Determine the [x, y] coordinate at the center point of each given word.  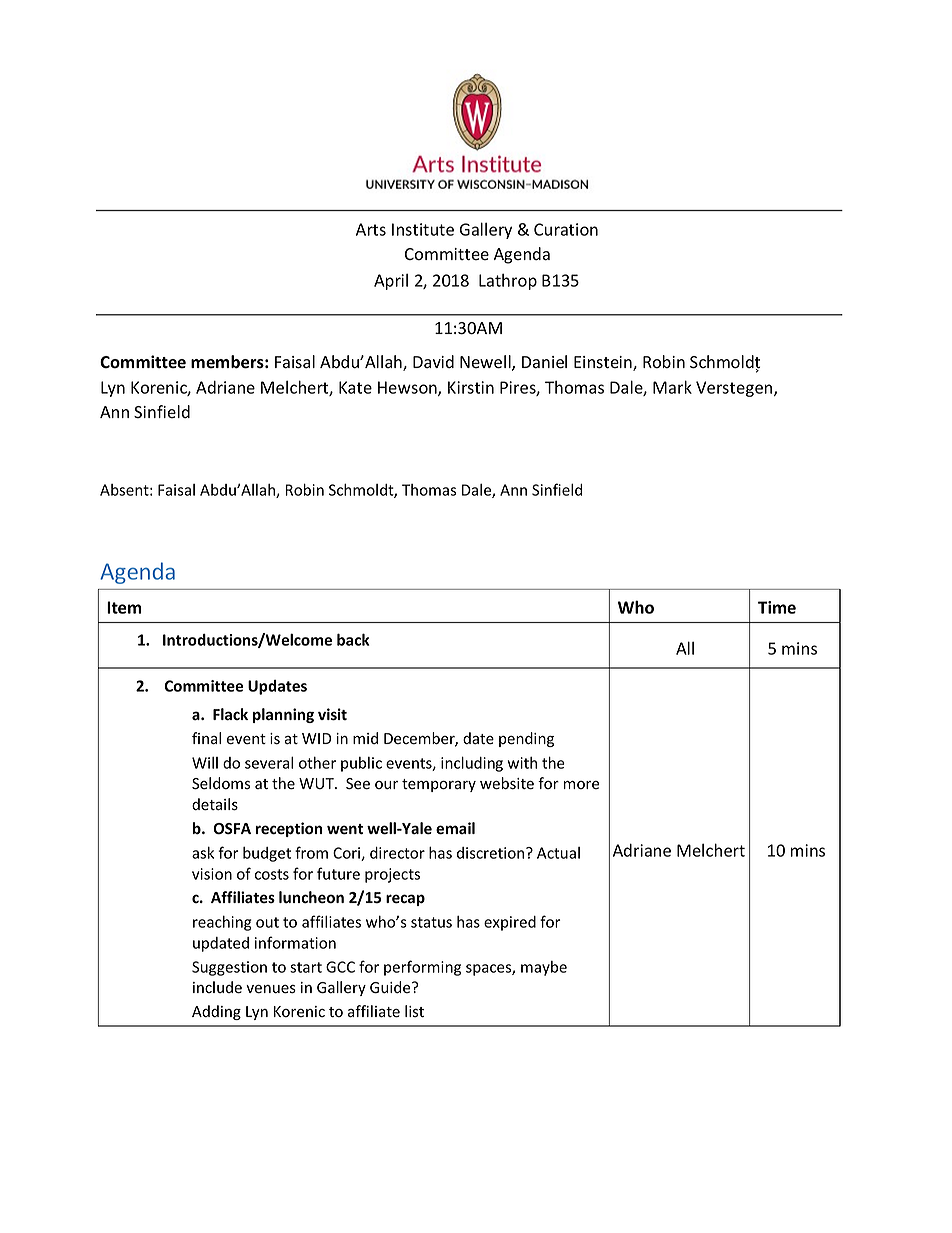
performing [422, 968]
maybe [544, 968]
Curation [566, 229]
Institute [423, 229]
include [217, 987]
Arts [371, 229]
